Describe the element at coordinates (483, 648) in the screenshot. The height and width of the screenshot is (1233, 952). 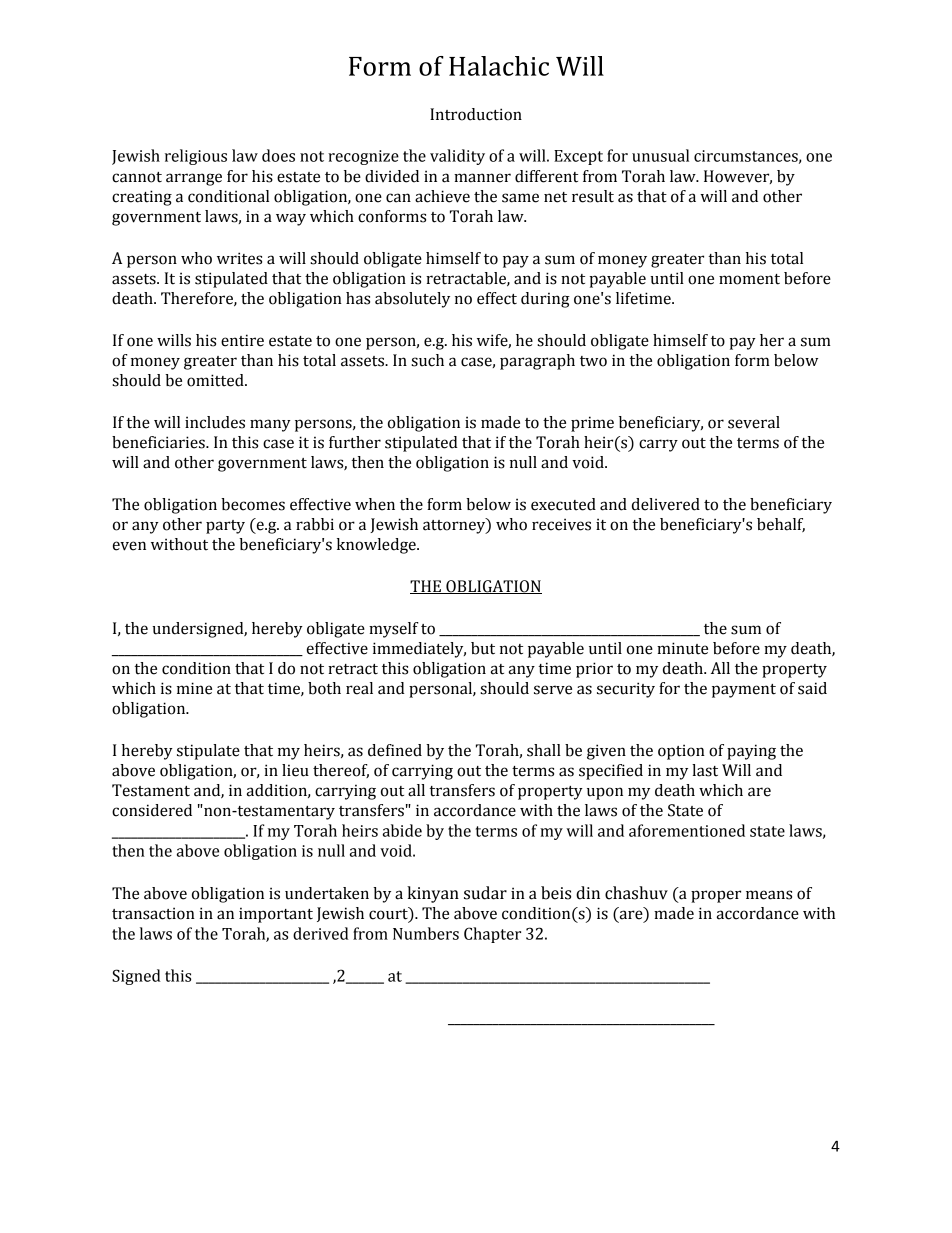
I see `but` at that location.
